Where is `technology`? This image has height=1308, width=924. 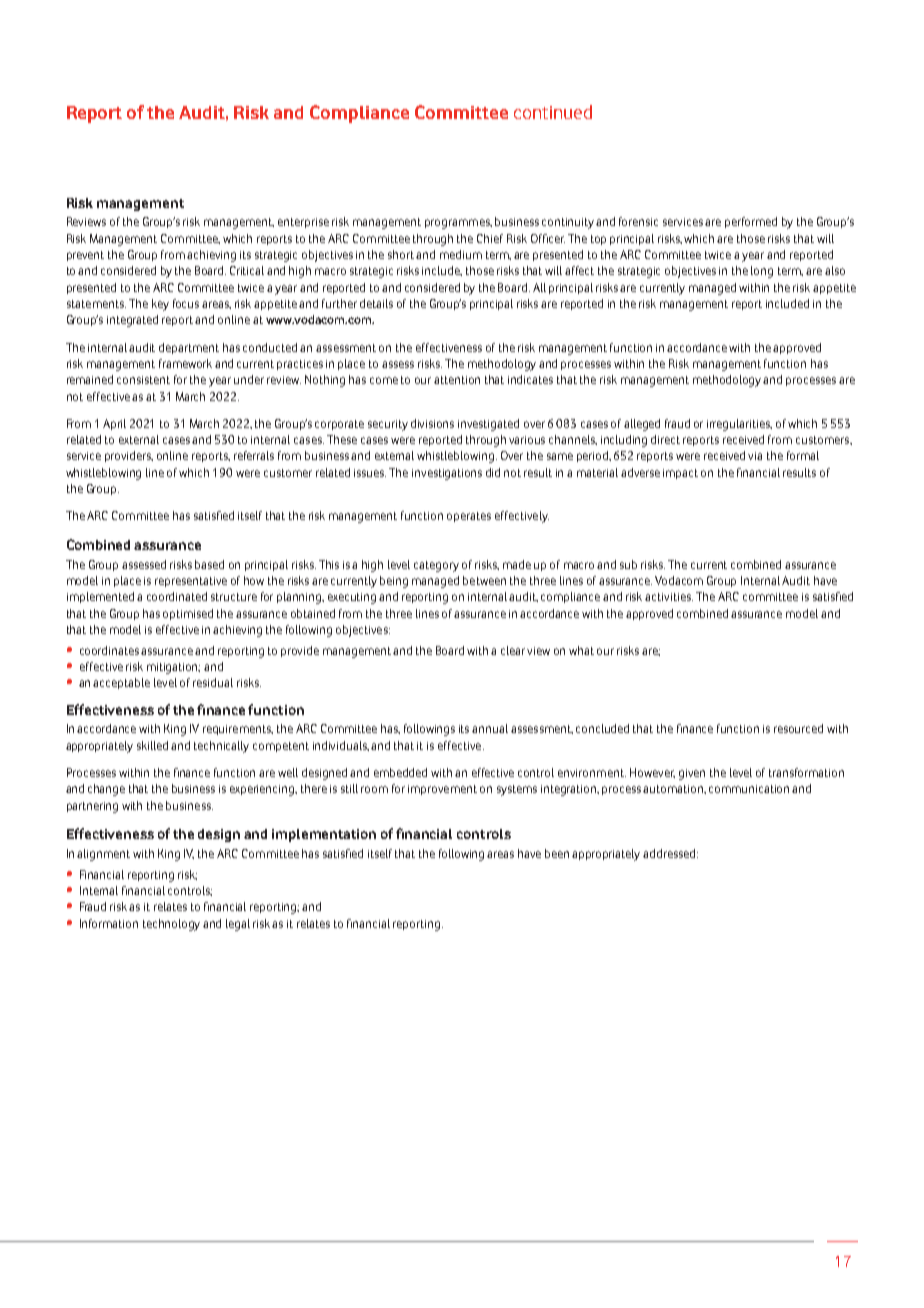
technology is located at coordinates (171, 925).
